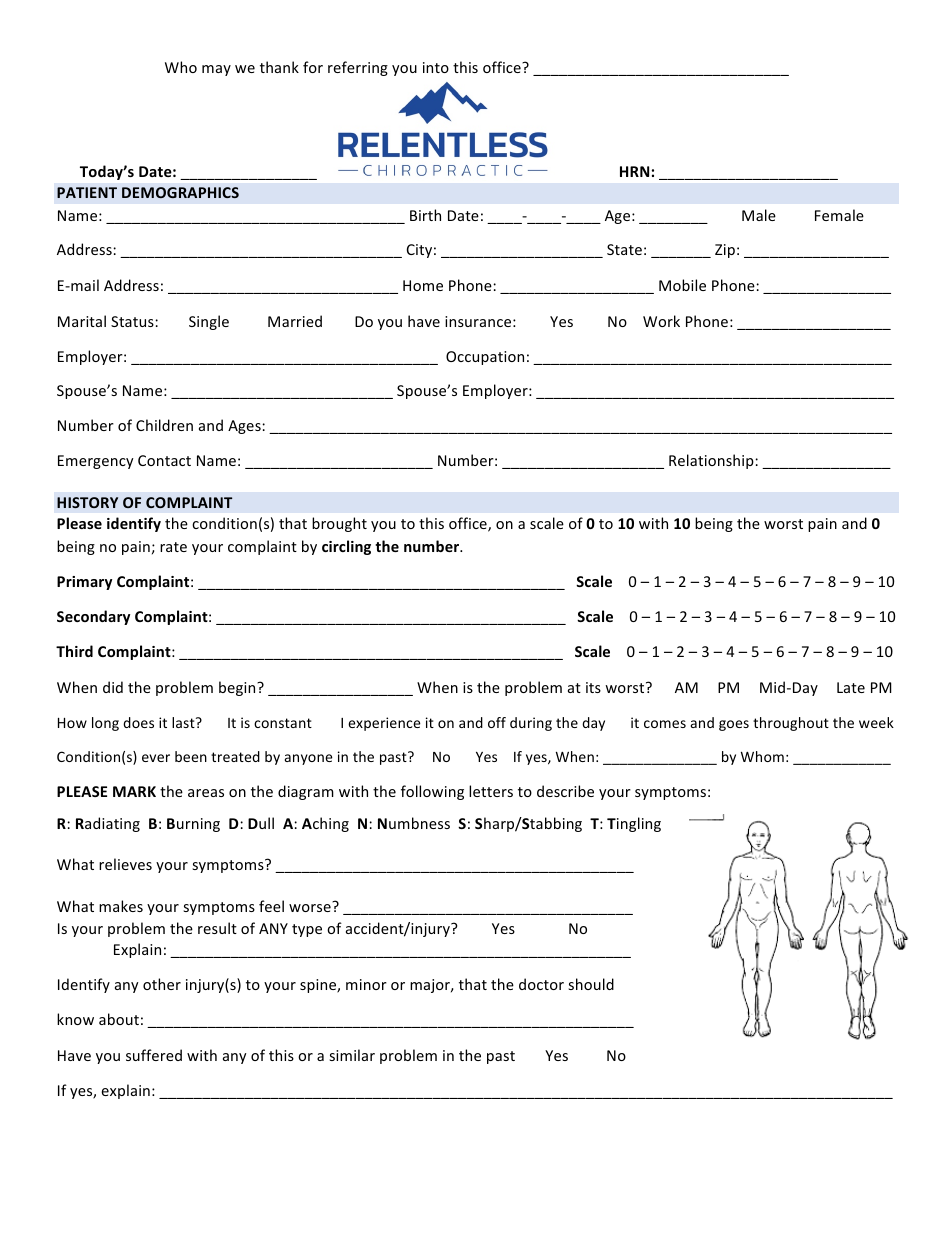 This screenshot has height=1233, width=952. Describe the element at coordinates (712, 461) in the screenshot. I see `Relationship` at that location.
